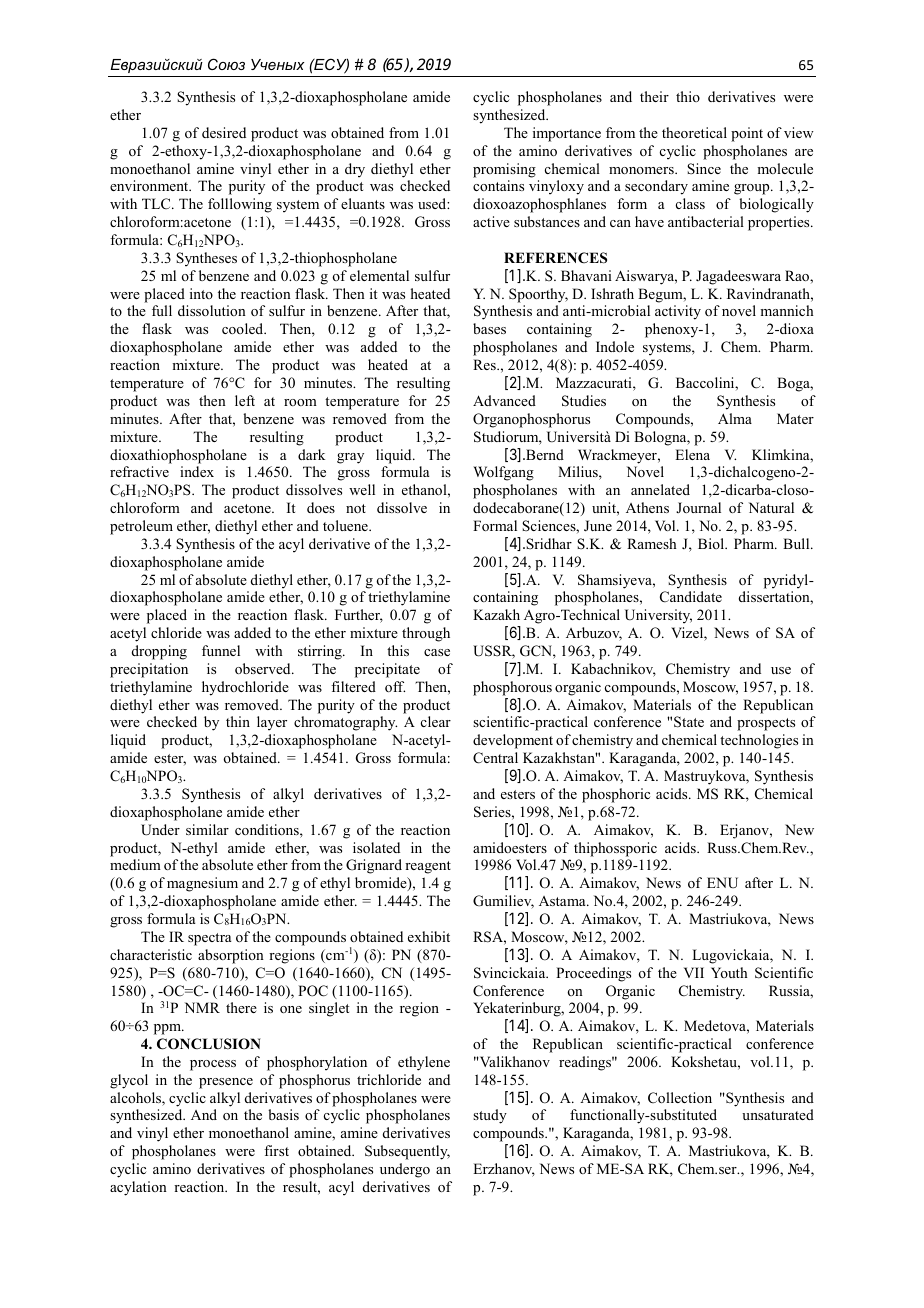 Image resolution: width=924 pixels, height=1308 pixels. Describe the element at coordinates (747, 134) in the page. I see `point` at that location.
